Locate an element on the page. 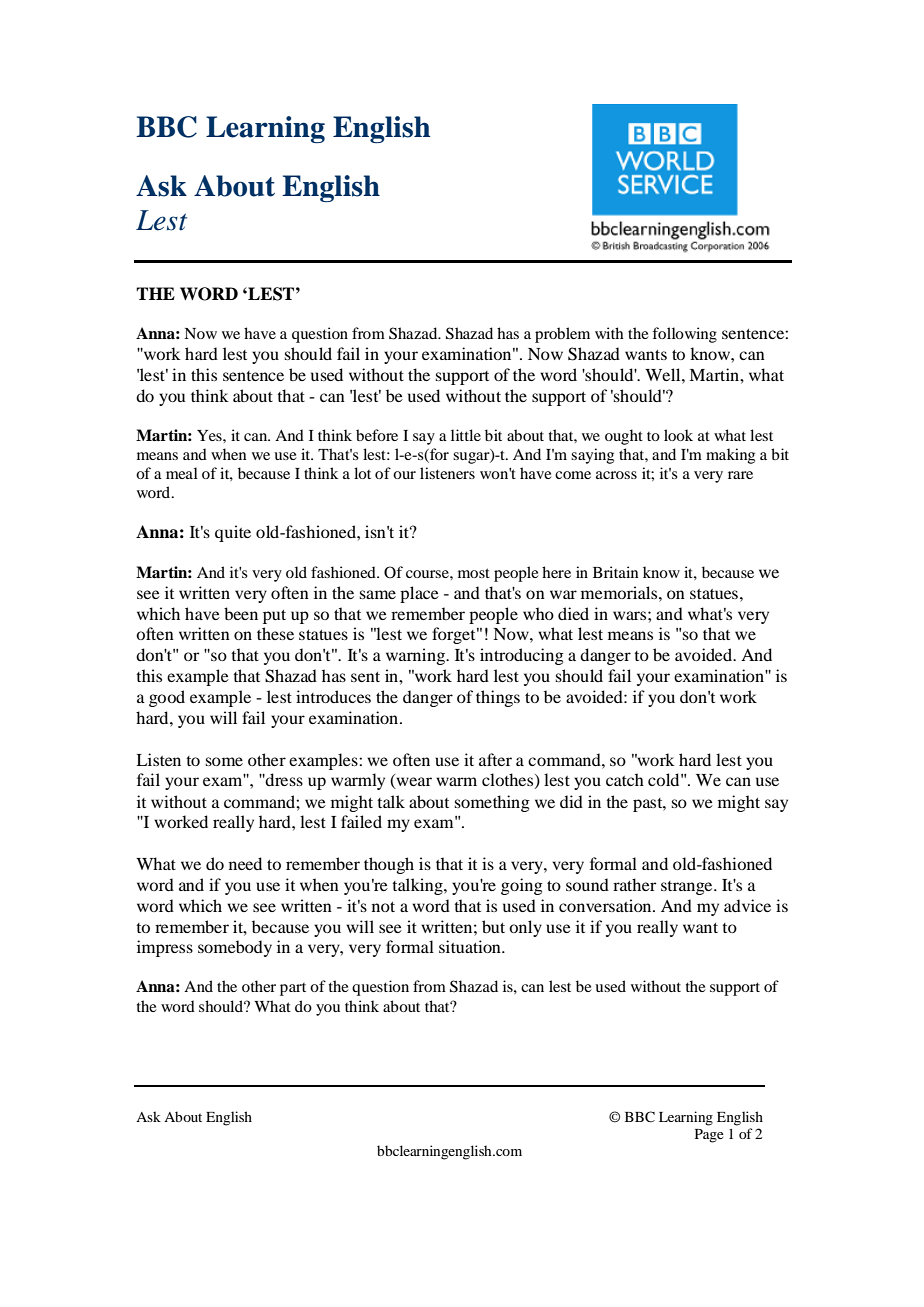  situation is located at coordinates (471, 946).
